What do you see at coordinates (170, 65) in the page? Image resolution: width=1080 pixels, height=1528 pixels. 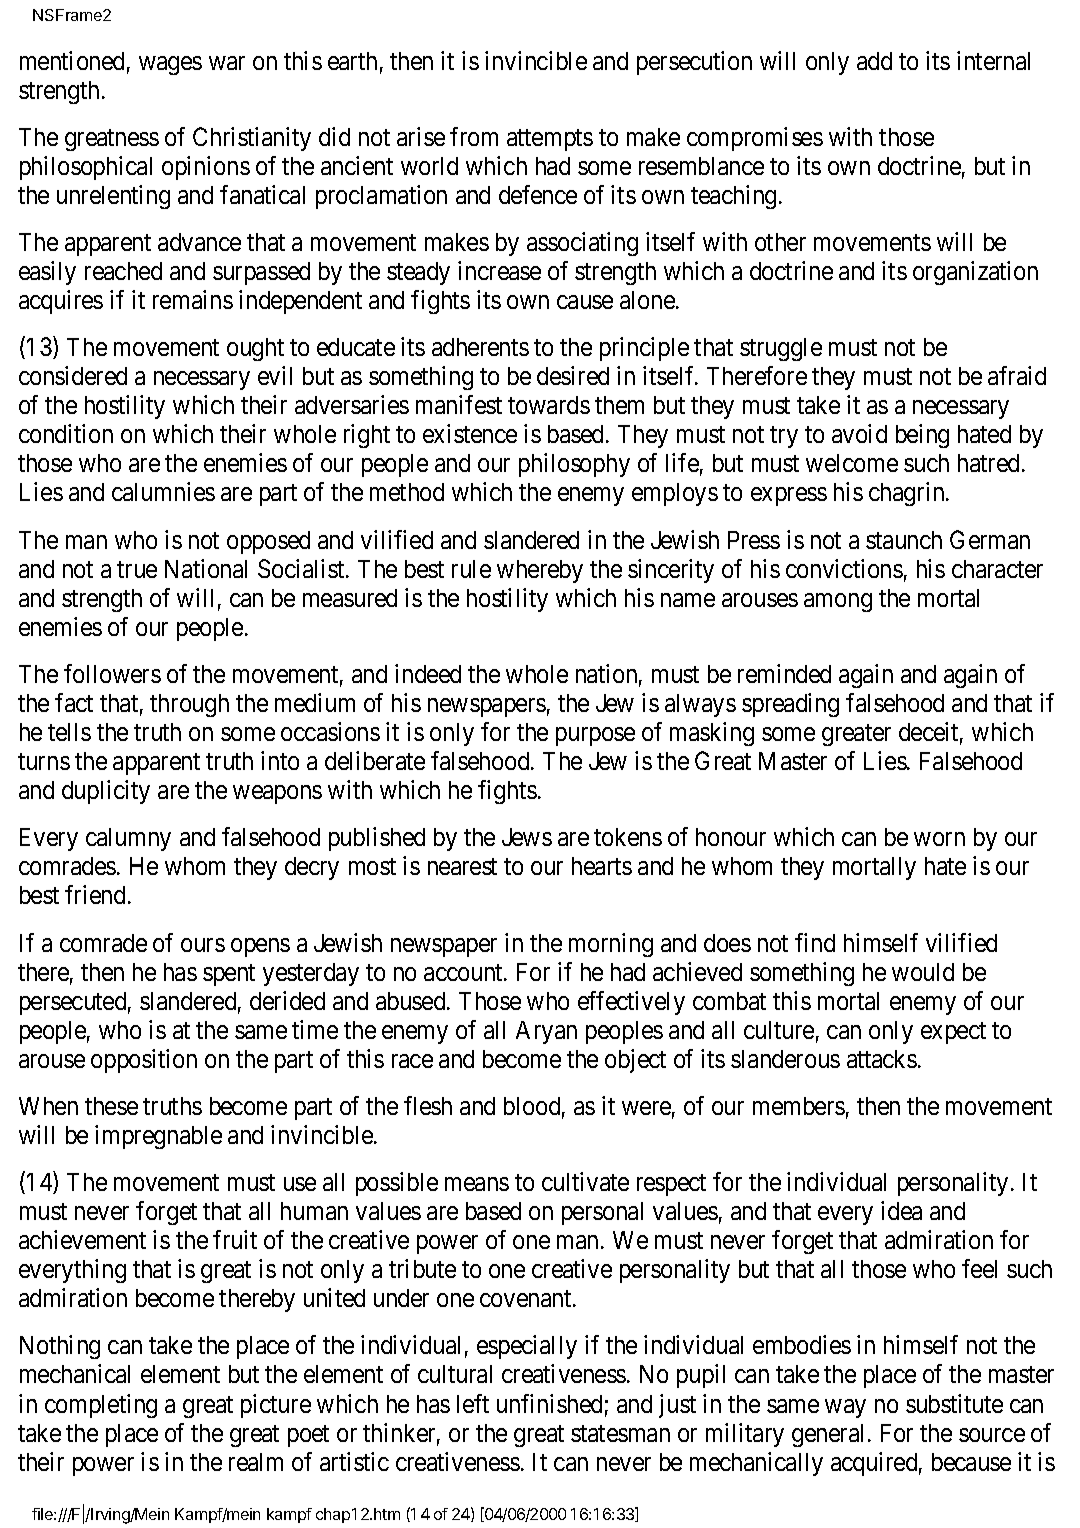 I see `wages` at bounding box center [170, 65].
